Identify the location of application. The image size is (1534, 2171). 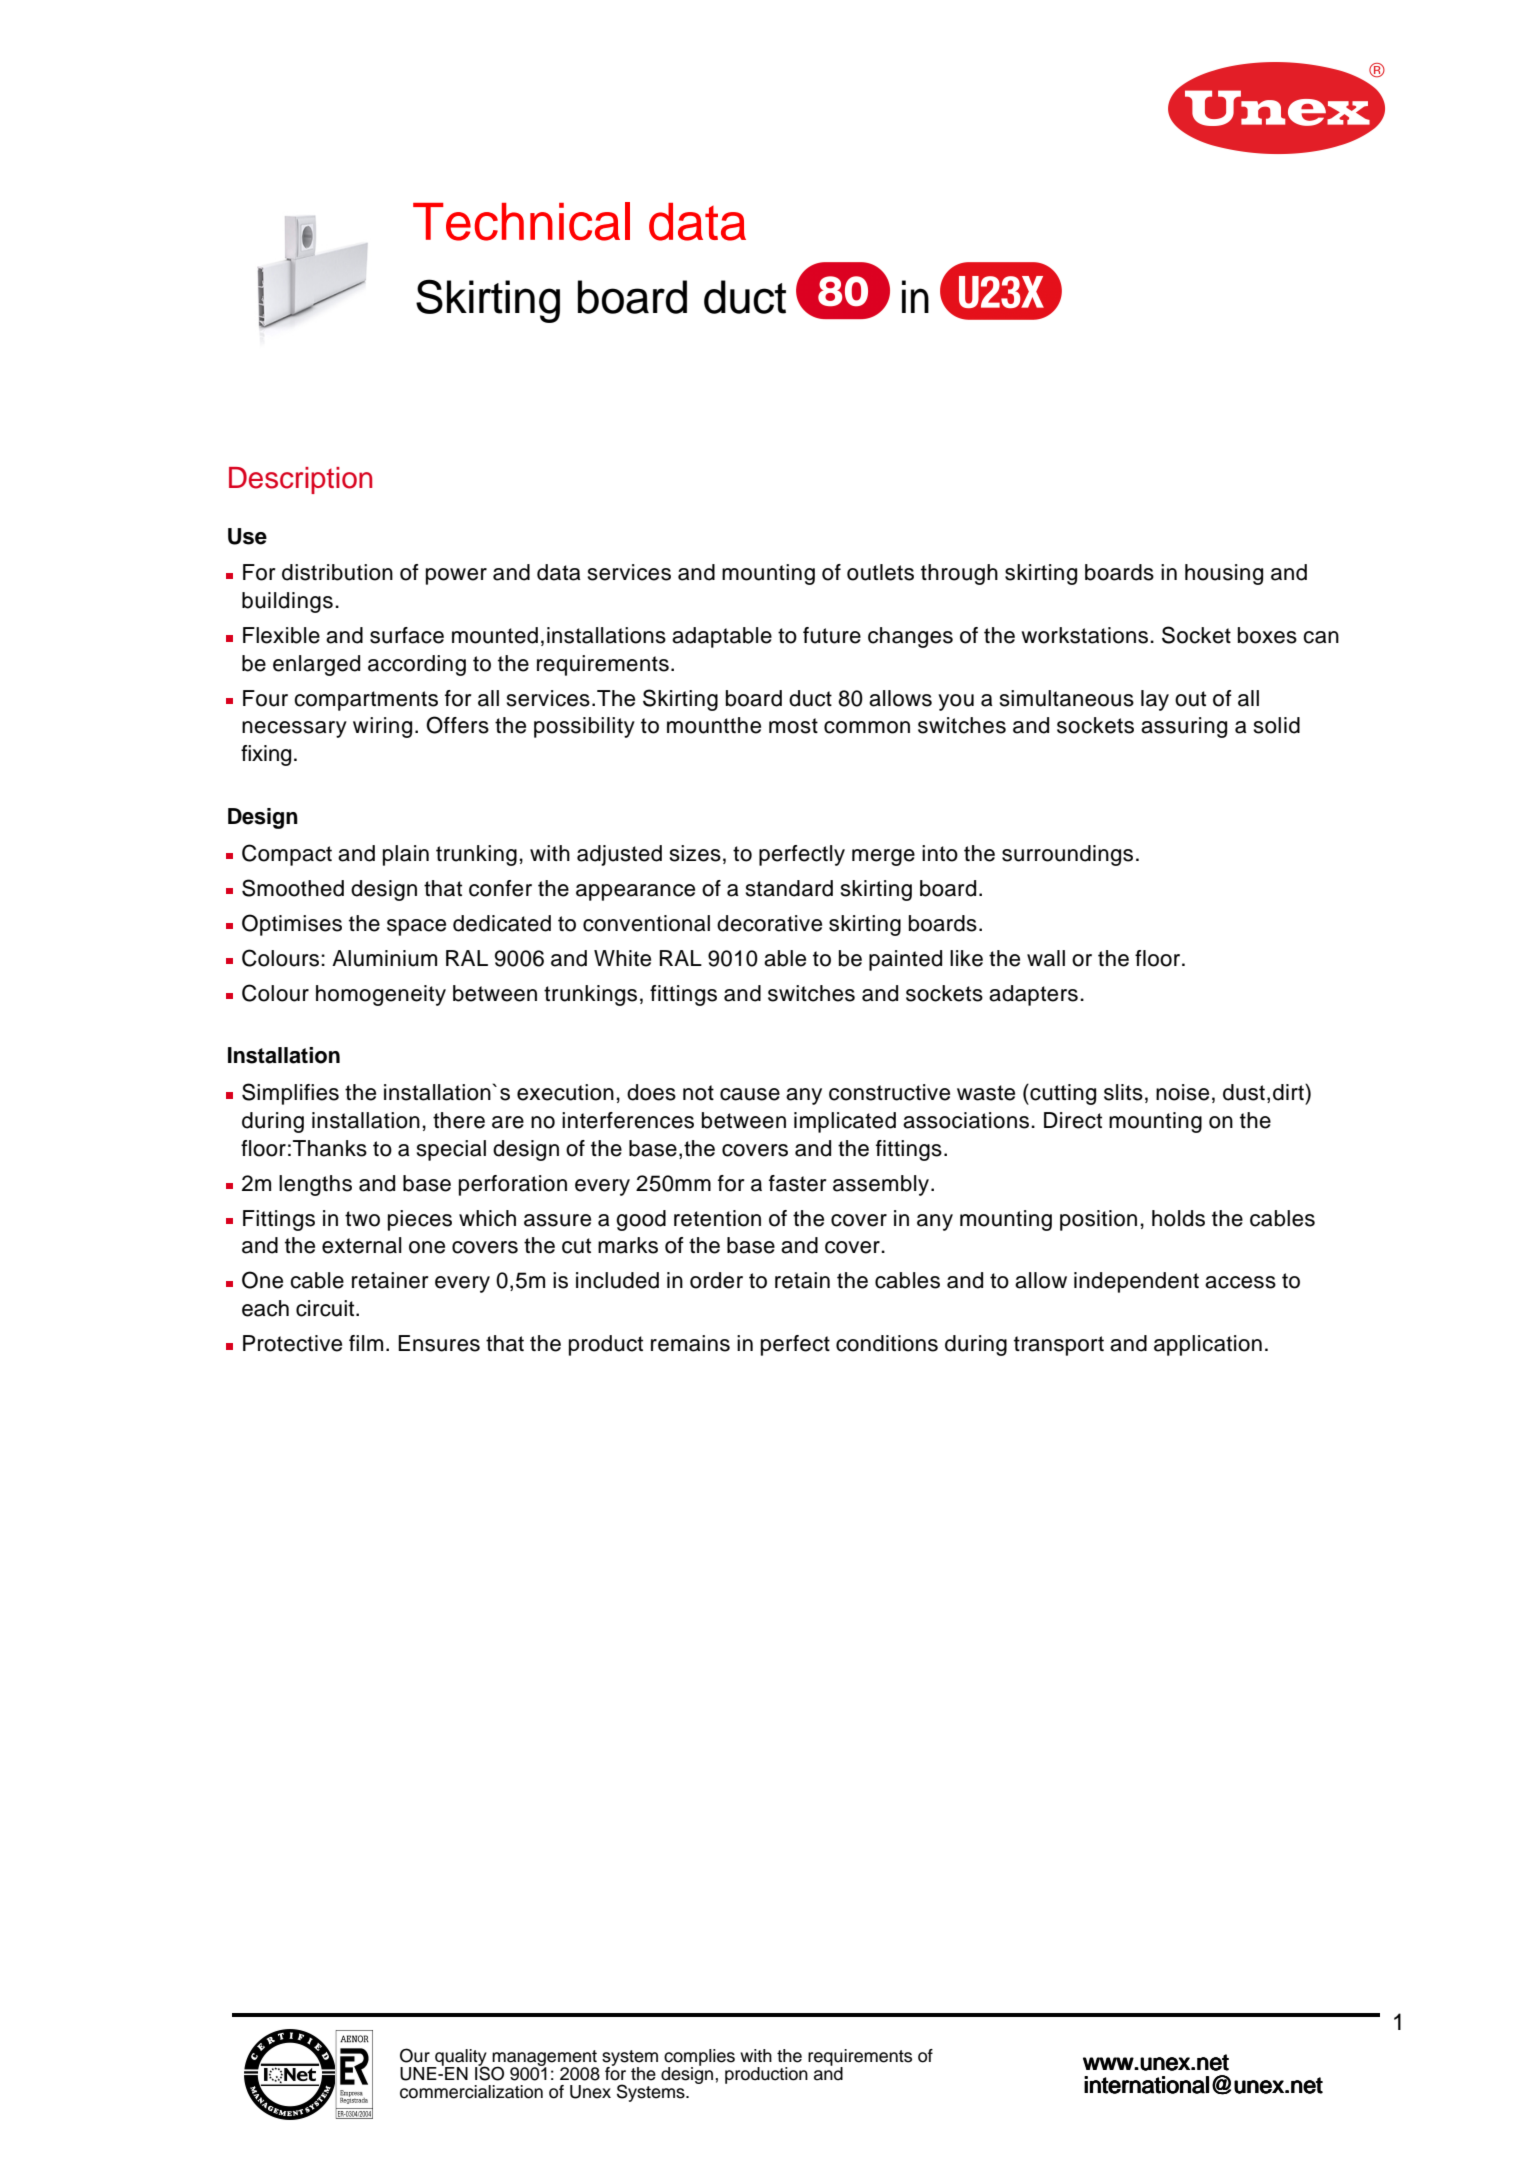
(1208, 1345).
